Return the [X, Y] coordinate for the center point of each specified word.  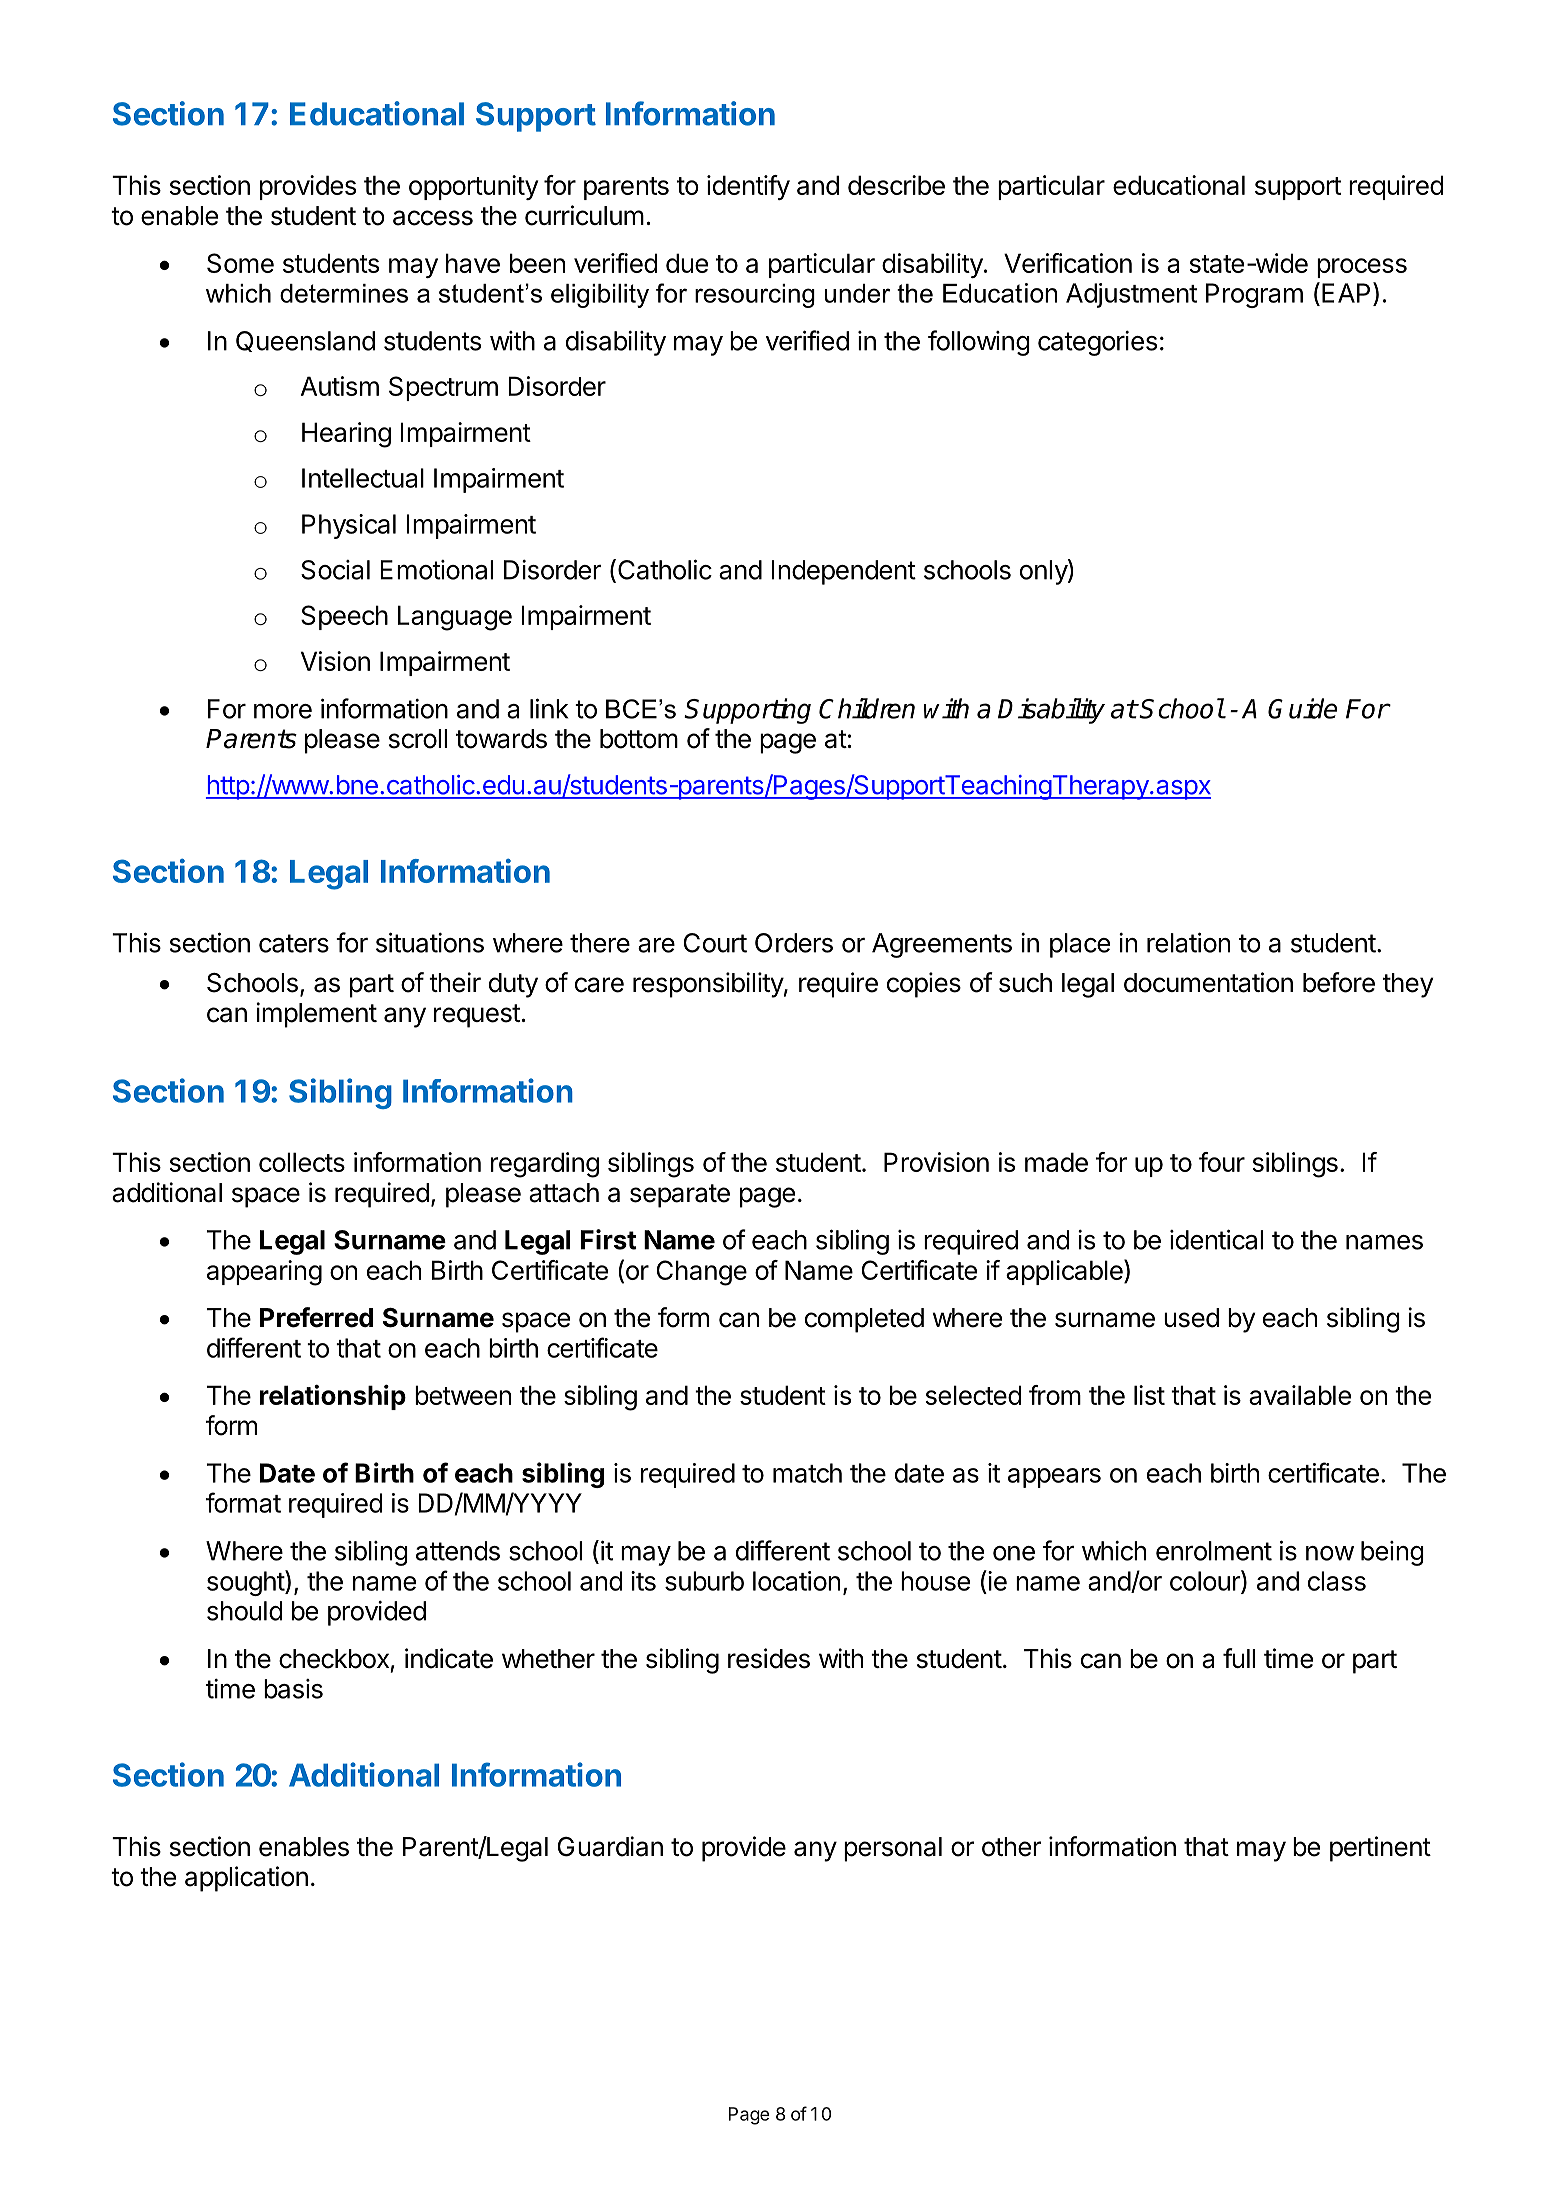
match [807, 1473]
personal [893, 1849]
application [246, 1879]
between [463, 1395]
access [433, 218]
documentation [1208, 982]
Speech [344, 617]
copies [924, 985]
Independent [843, 572]
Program [1254, 295]
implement [316, 1015]
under [857, 293]
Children [867, 708]
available [1300, 1395]
